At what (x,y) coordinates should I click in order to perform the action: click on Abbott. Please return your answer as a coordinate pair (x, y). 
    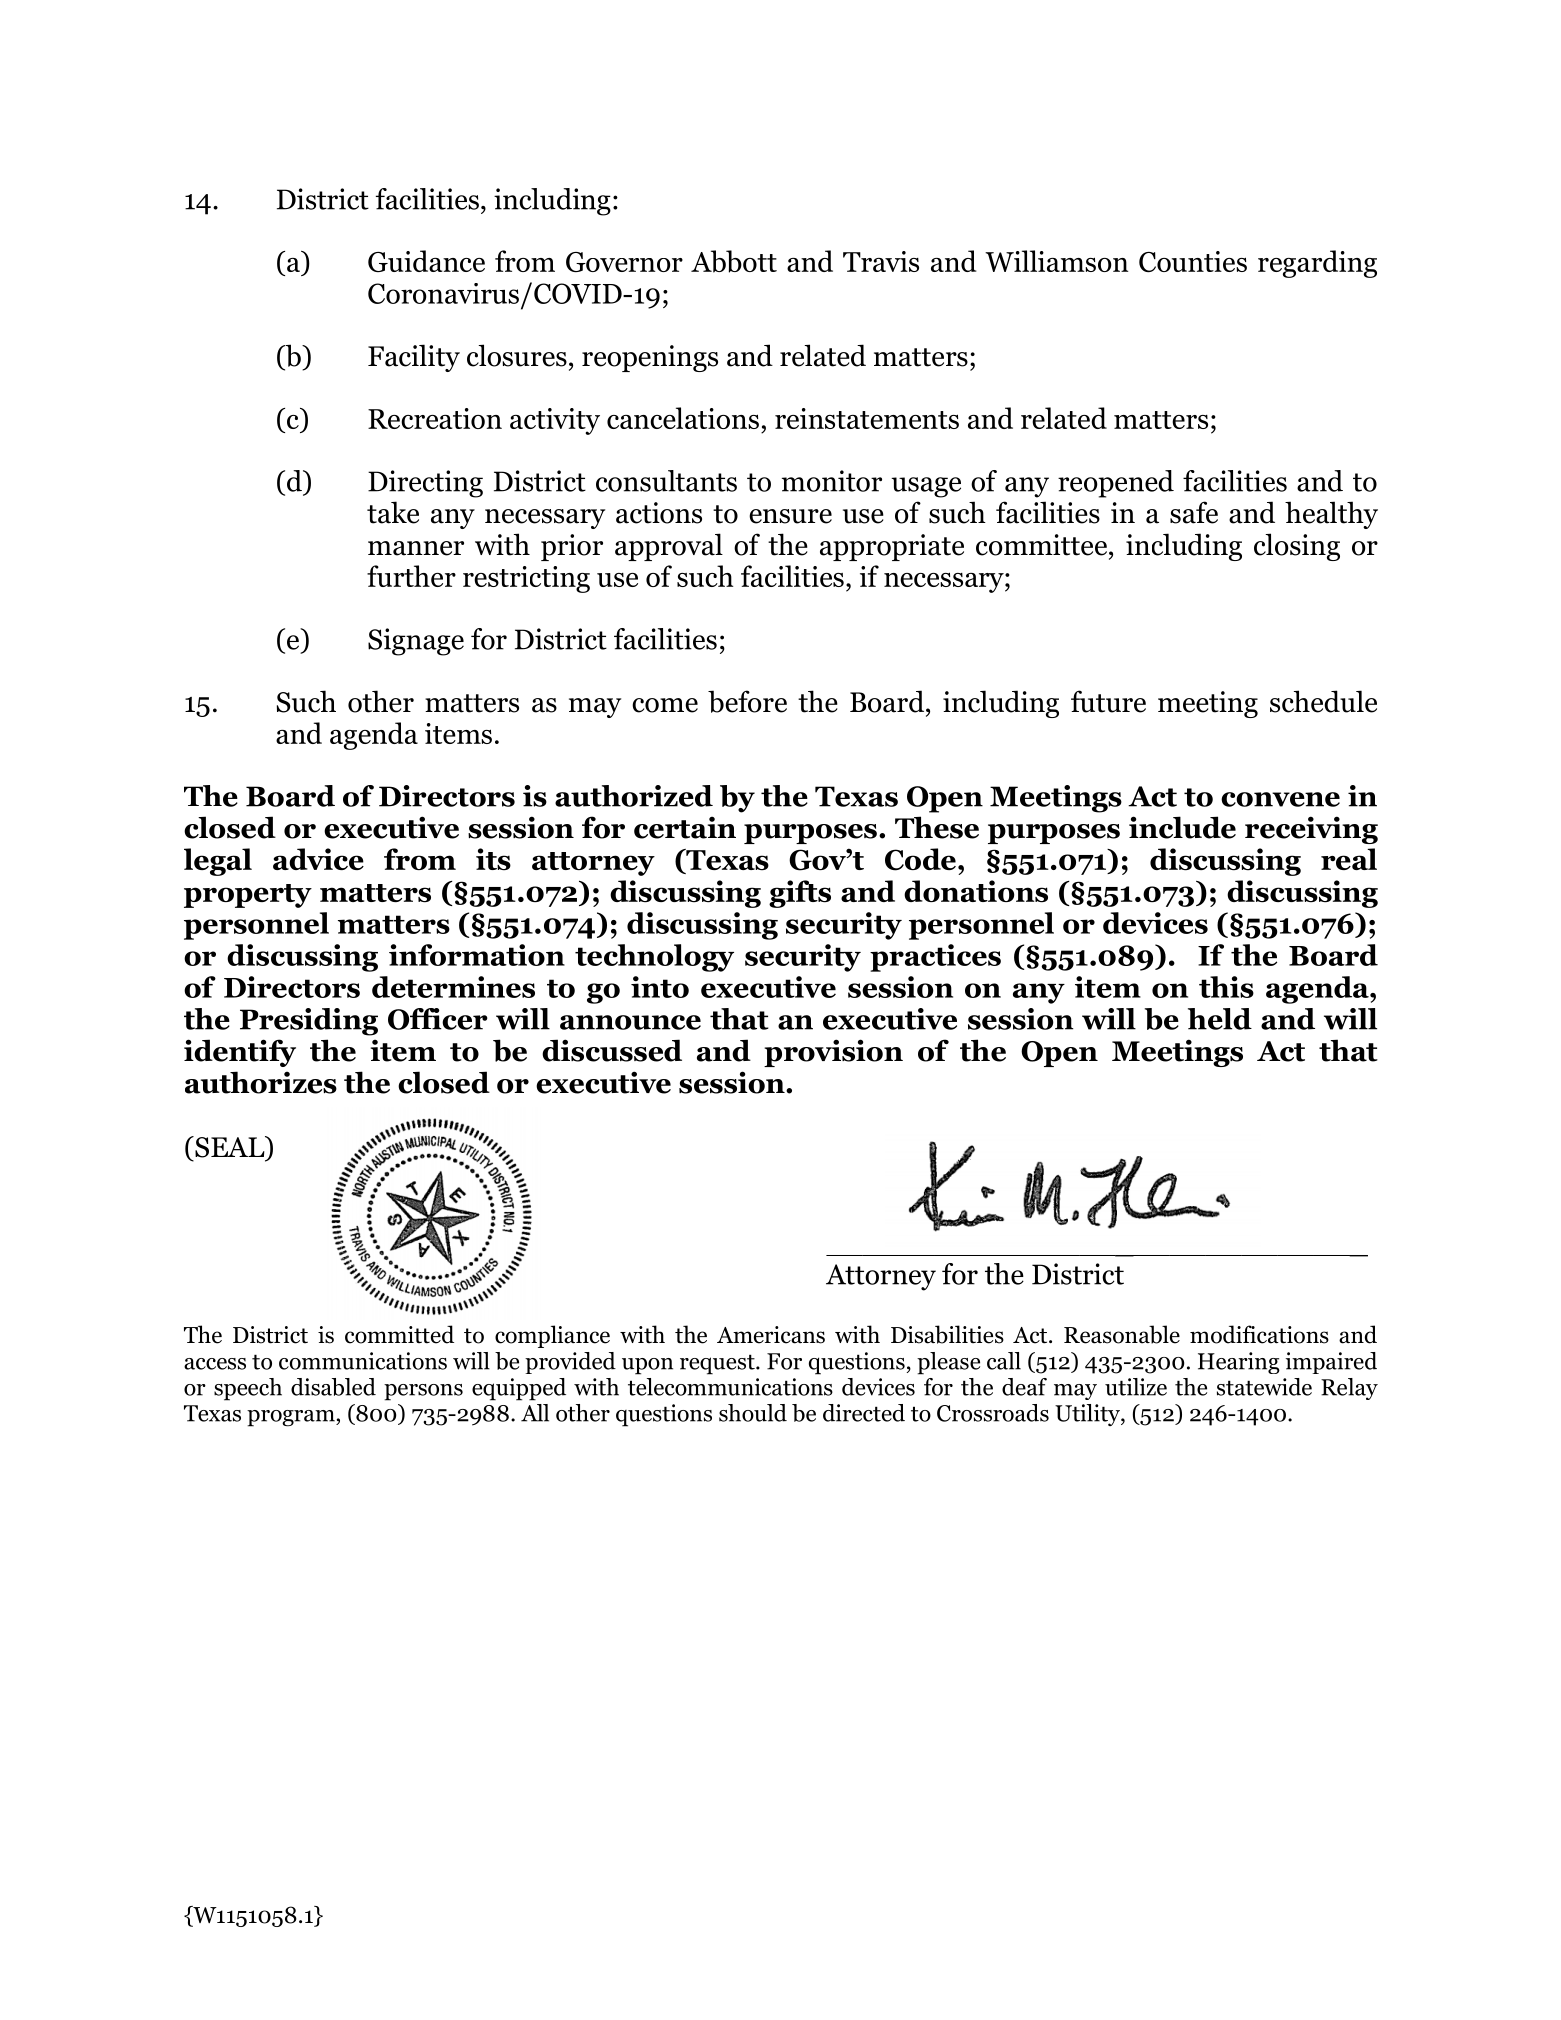
    Looking at the image, I should click on (734, 261).
